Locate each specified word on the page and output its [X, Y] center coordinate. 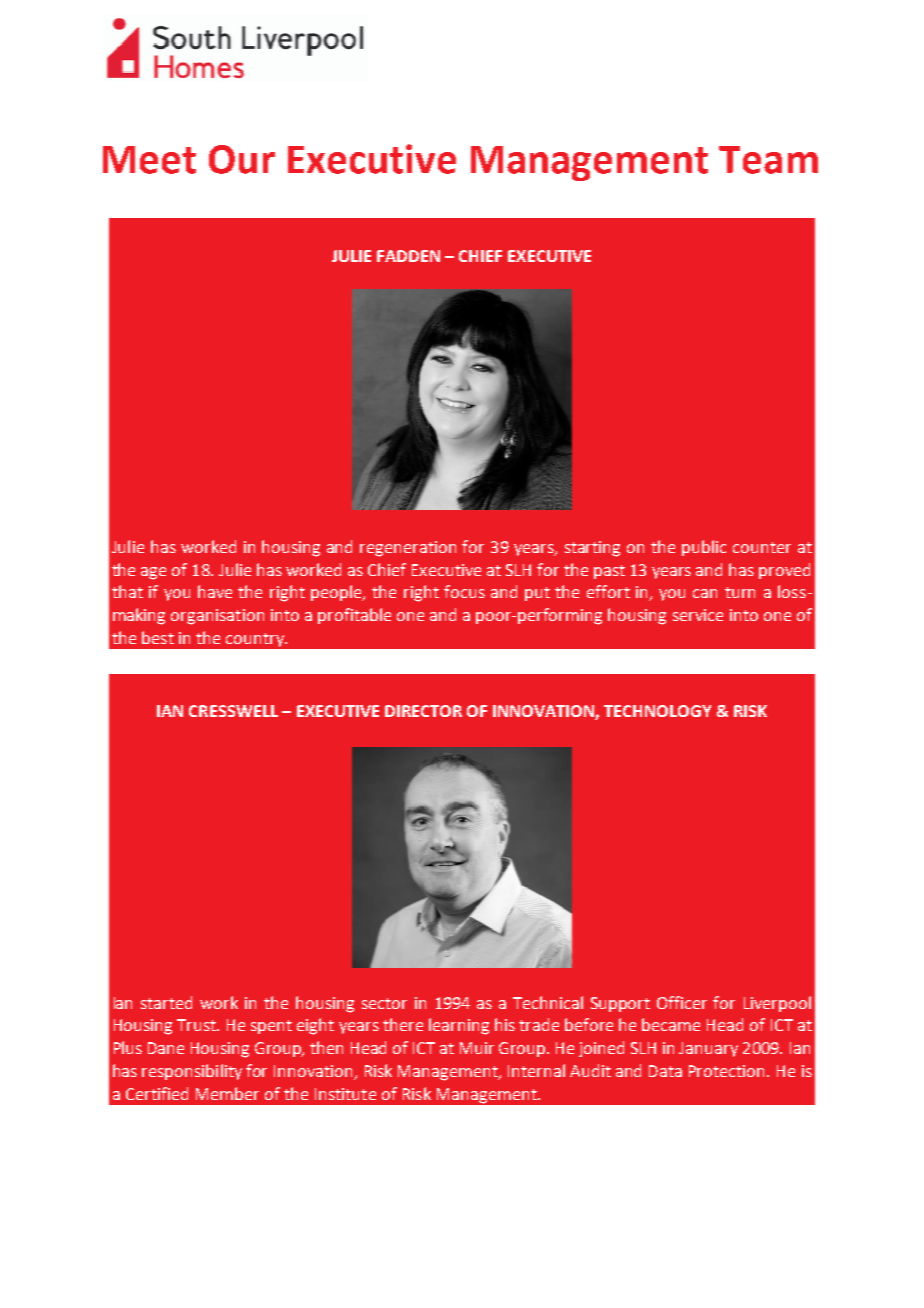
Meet [149, 160]
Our [242, 159]
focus [464, 591]
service [698, 615]
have [215, 591]
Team [768, 160]
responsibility [192, 1072]
